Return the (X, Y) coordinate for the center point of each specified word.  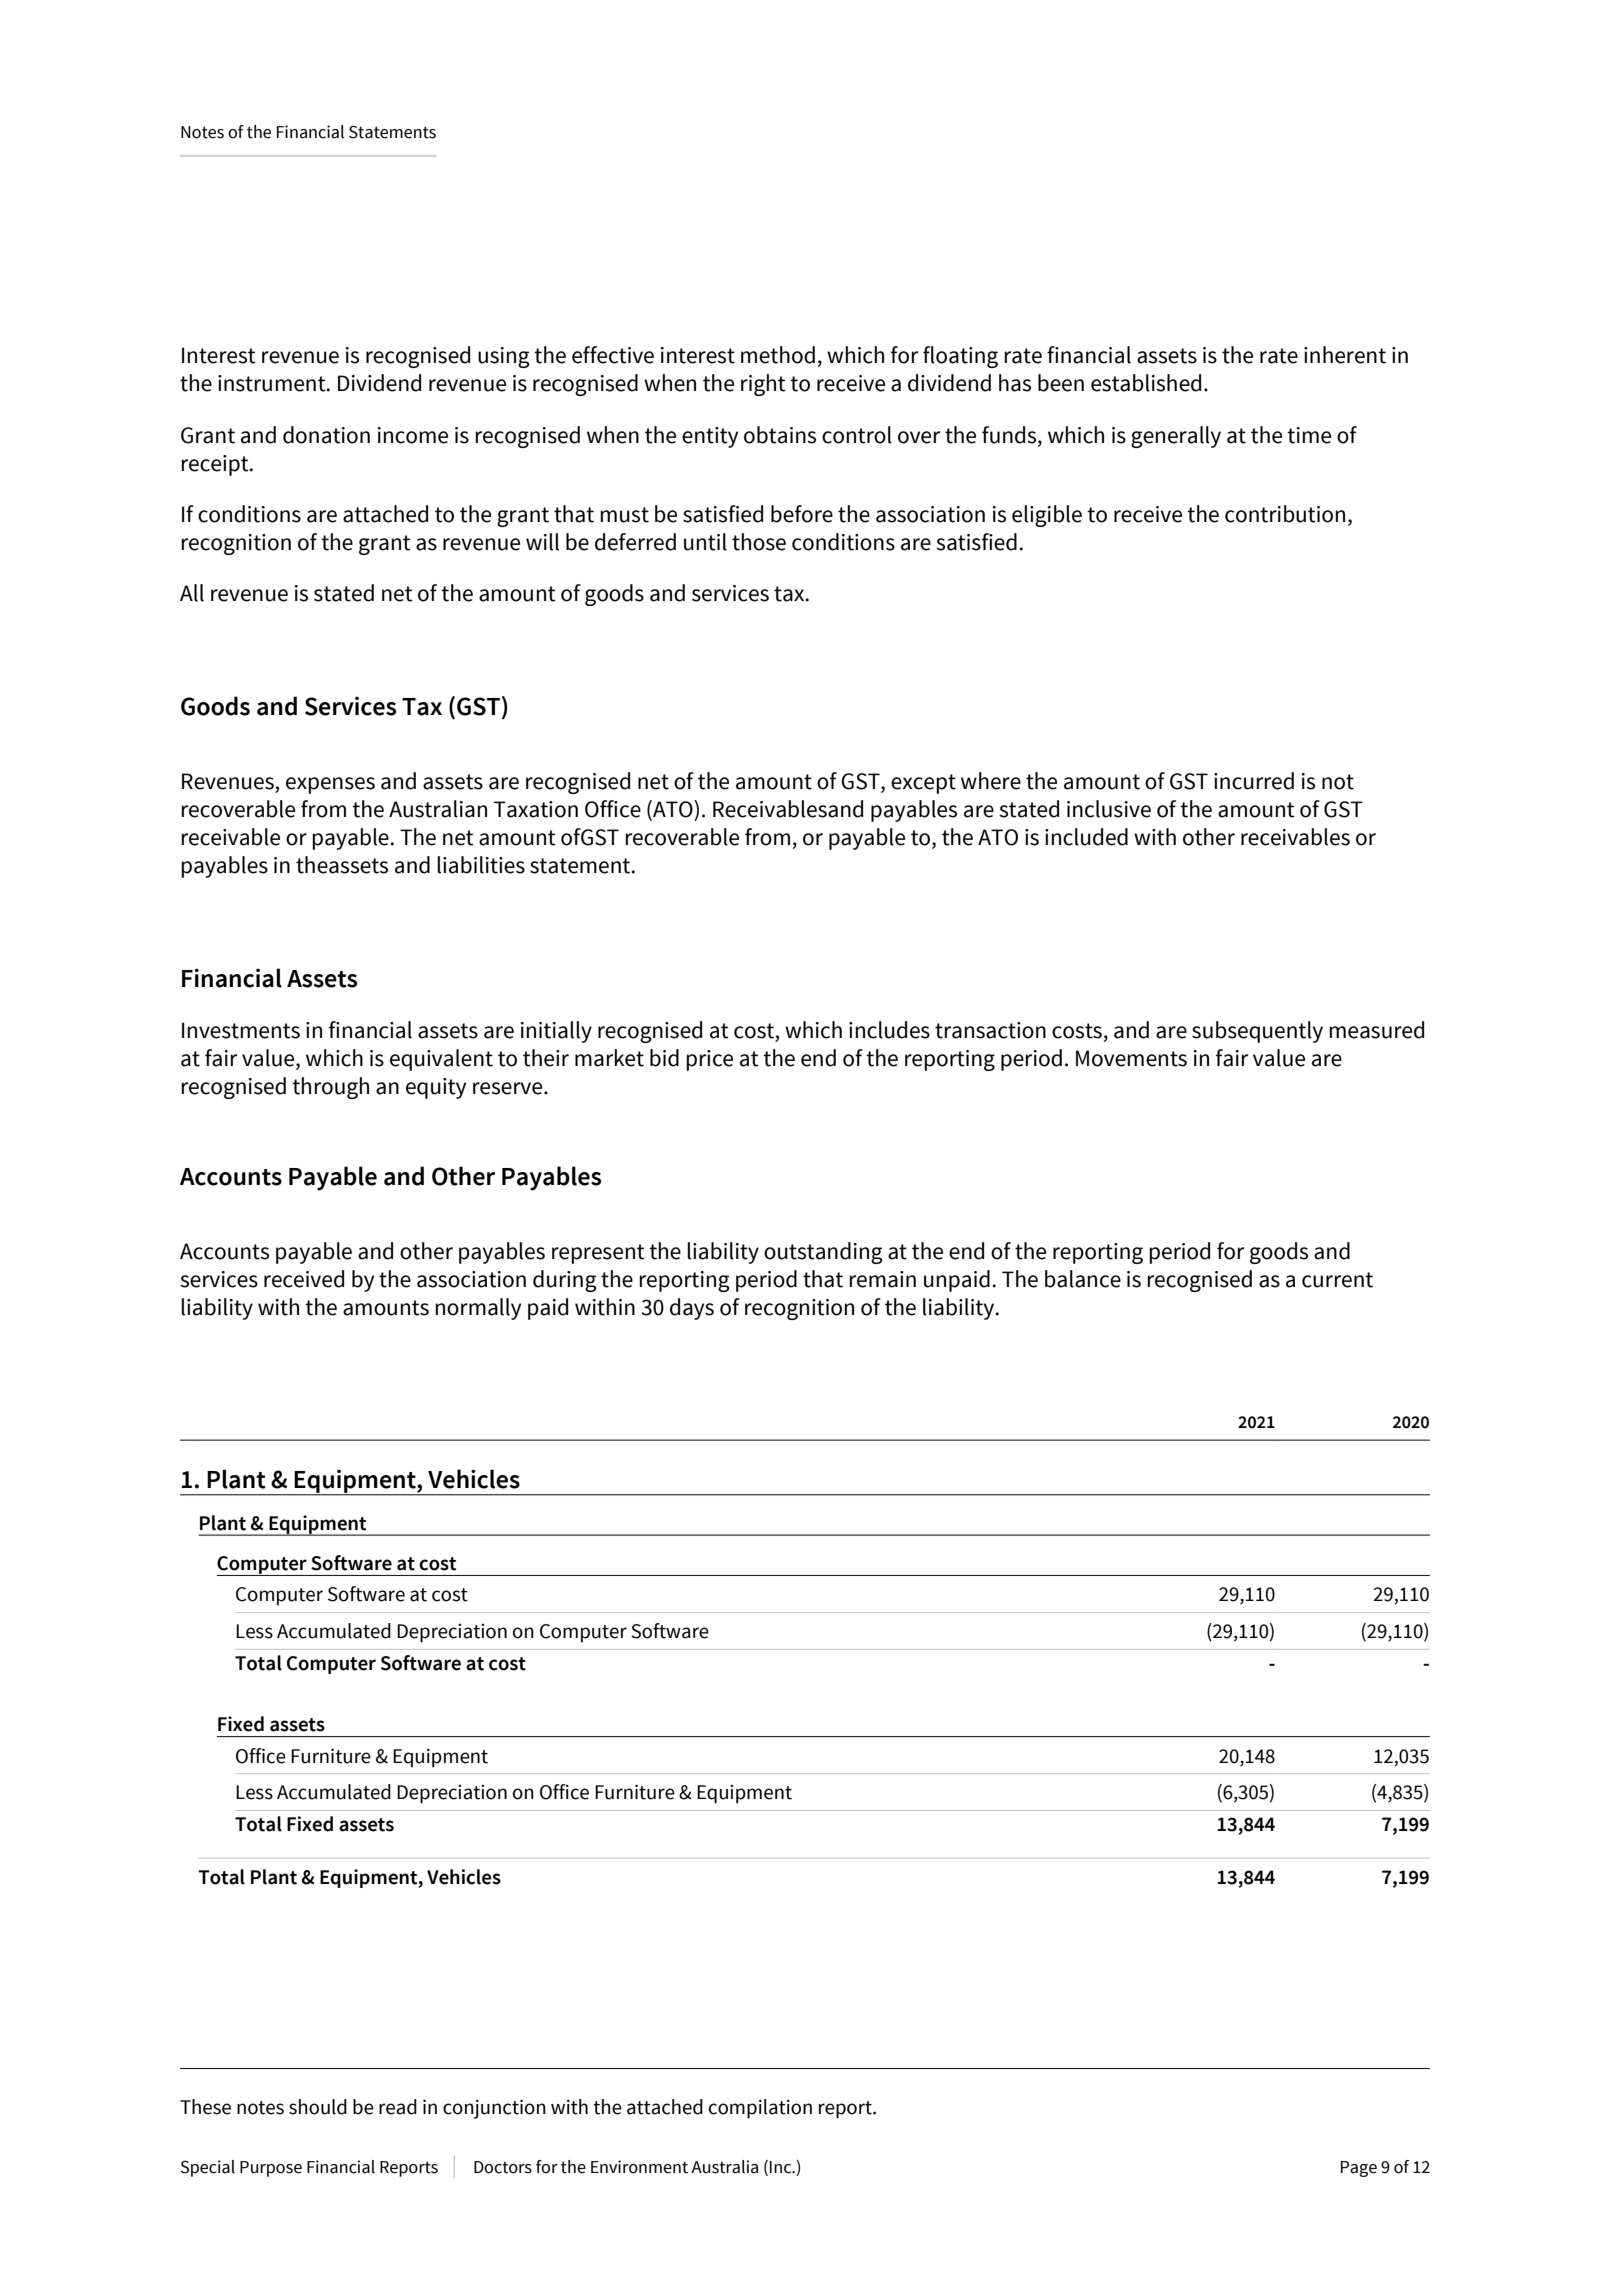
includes (889, 1030)
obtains (780, 435)
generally (1176, 437)
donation (326, 435)
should (318, 2107)
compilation (760, 2109)
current (1337, 1280)
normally (478, 1309)
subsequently (1257, 1032)
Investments (241, 1030)
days (692, 1309)
